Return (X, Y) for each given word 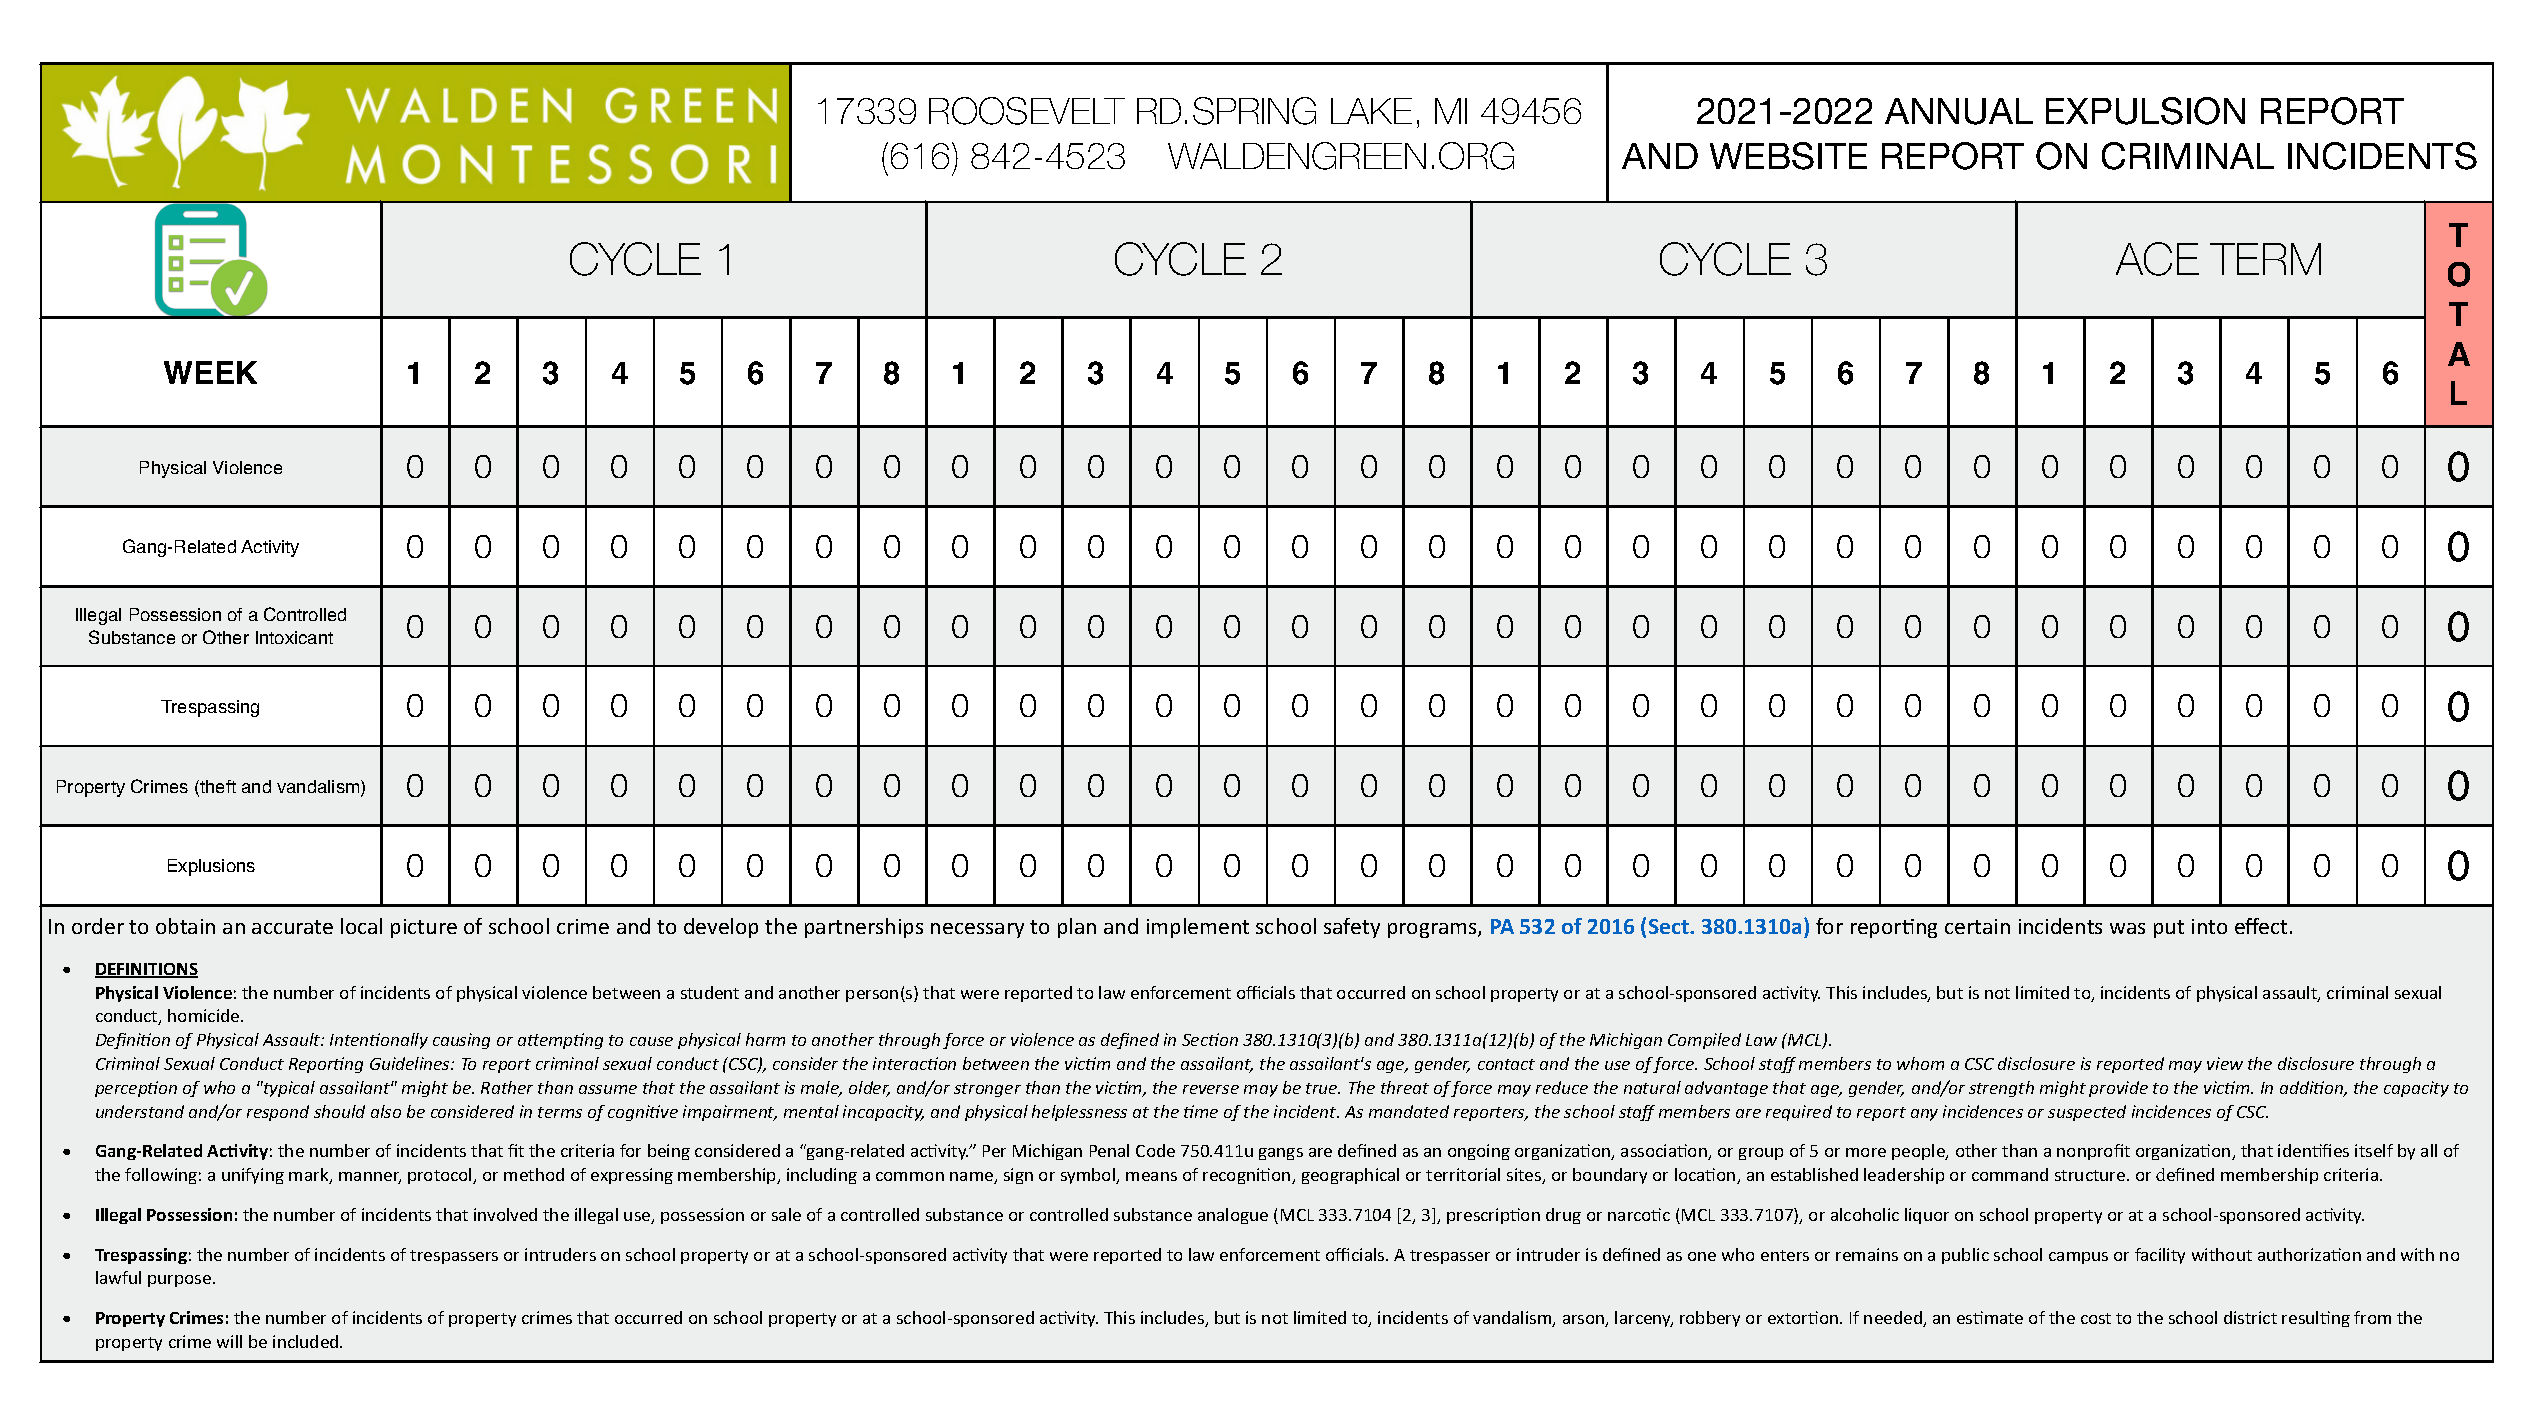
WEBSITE (1788, 156)
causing (461, 1041)
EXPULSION (2145, 111)
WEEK (210, 372)
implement (1198, 928)
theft (217, 788)
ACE (2157, 259)
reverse (1211, 1089)
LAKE (1371, 111)
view (2225, 1063)
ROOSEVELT (1027, 111)
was (2127, 928)
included (307, 1341)
